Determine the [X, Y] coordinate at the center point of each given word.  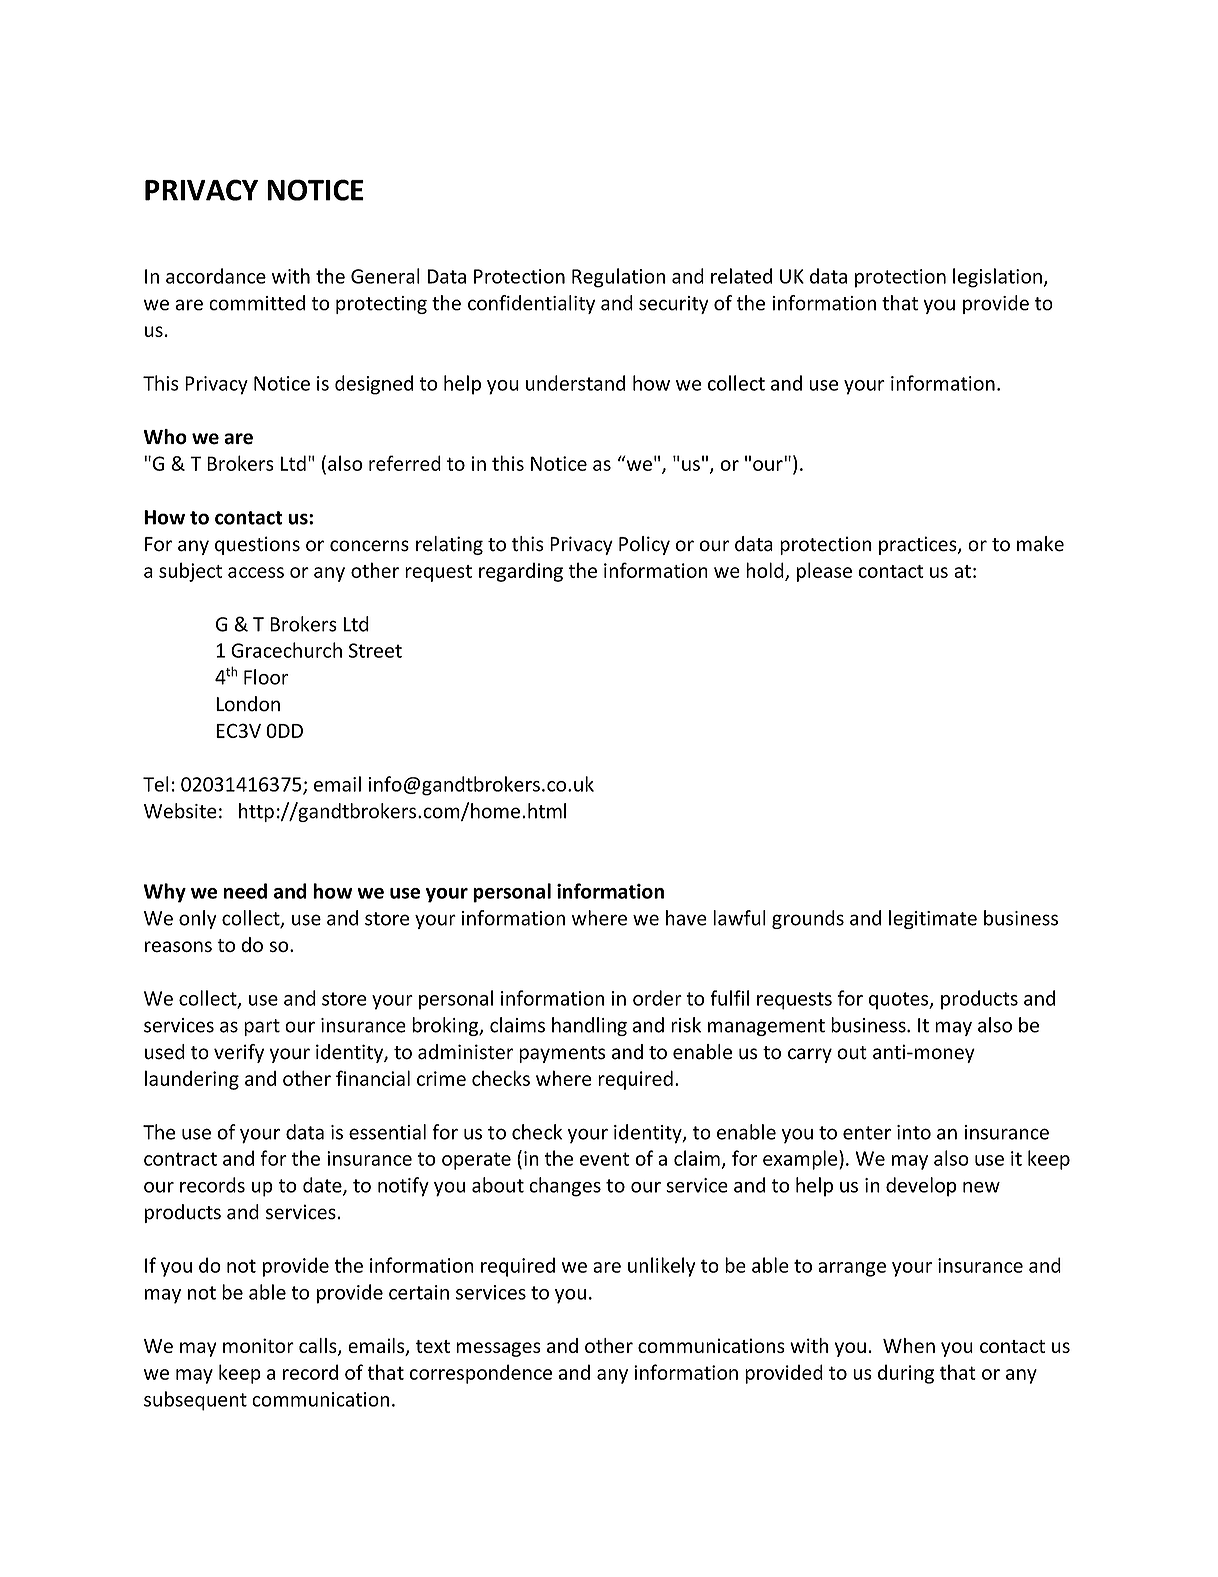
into [914, 1132]
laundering [192, 1080]
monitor [258, 1345]
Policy [644, 545]
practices [919, 545]
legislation [997, 278]
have [686, 918]
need [245, 891]
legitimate [933, 919]
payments [562, 1054]
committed [257, 303]
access [256, 572]
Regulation [619, 278]
